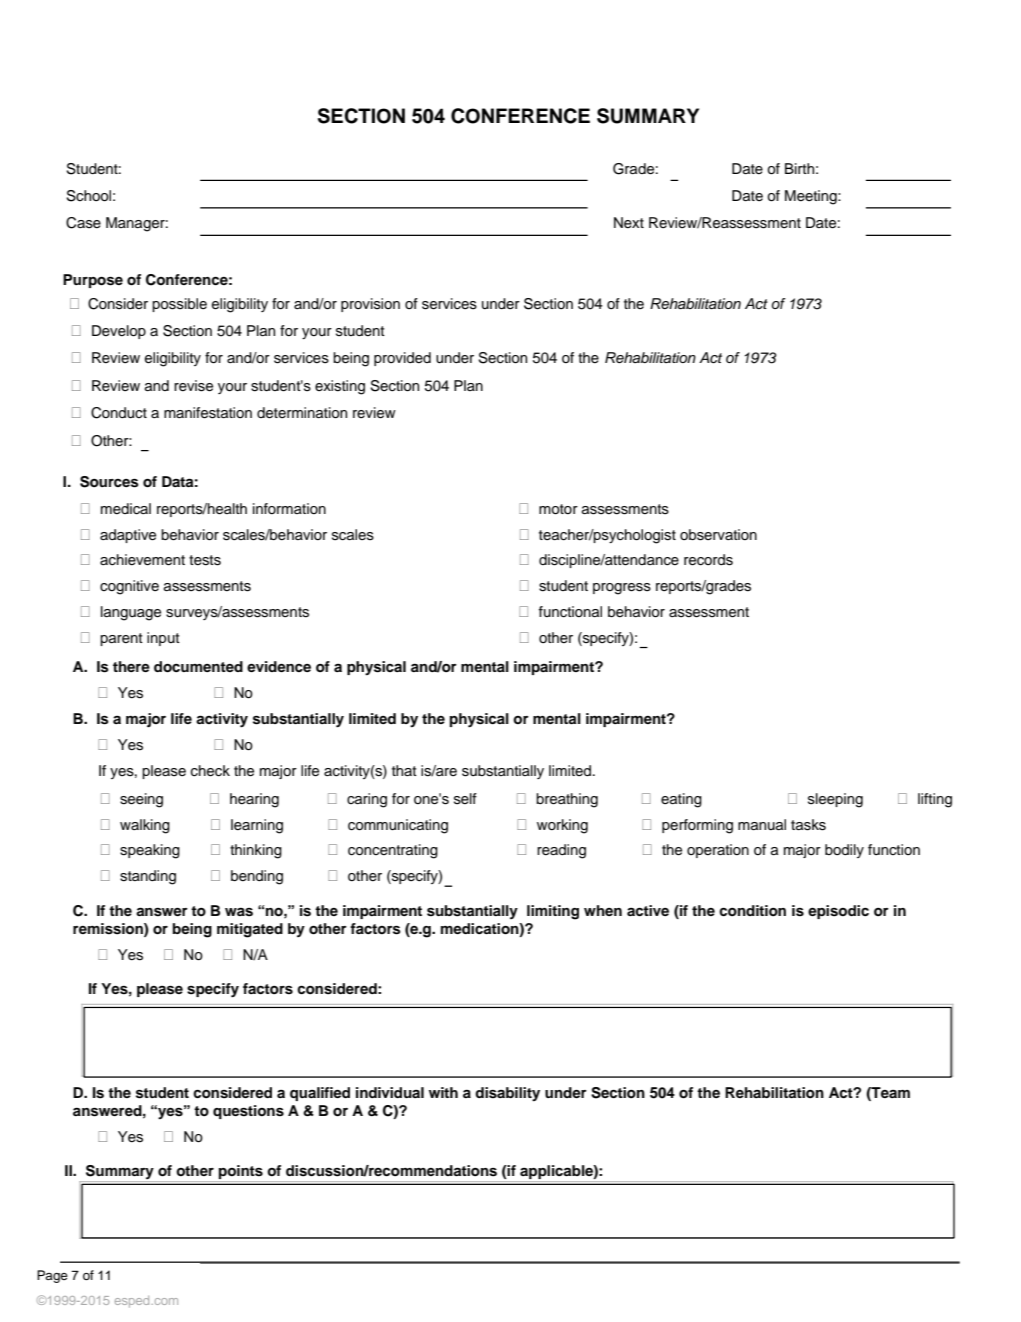 This document has width=1021, height=1322. I want to click on disability, so click(507, 1094).
